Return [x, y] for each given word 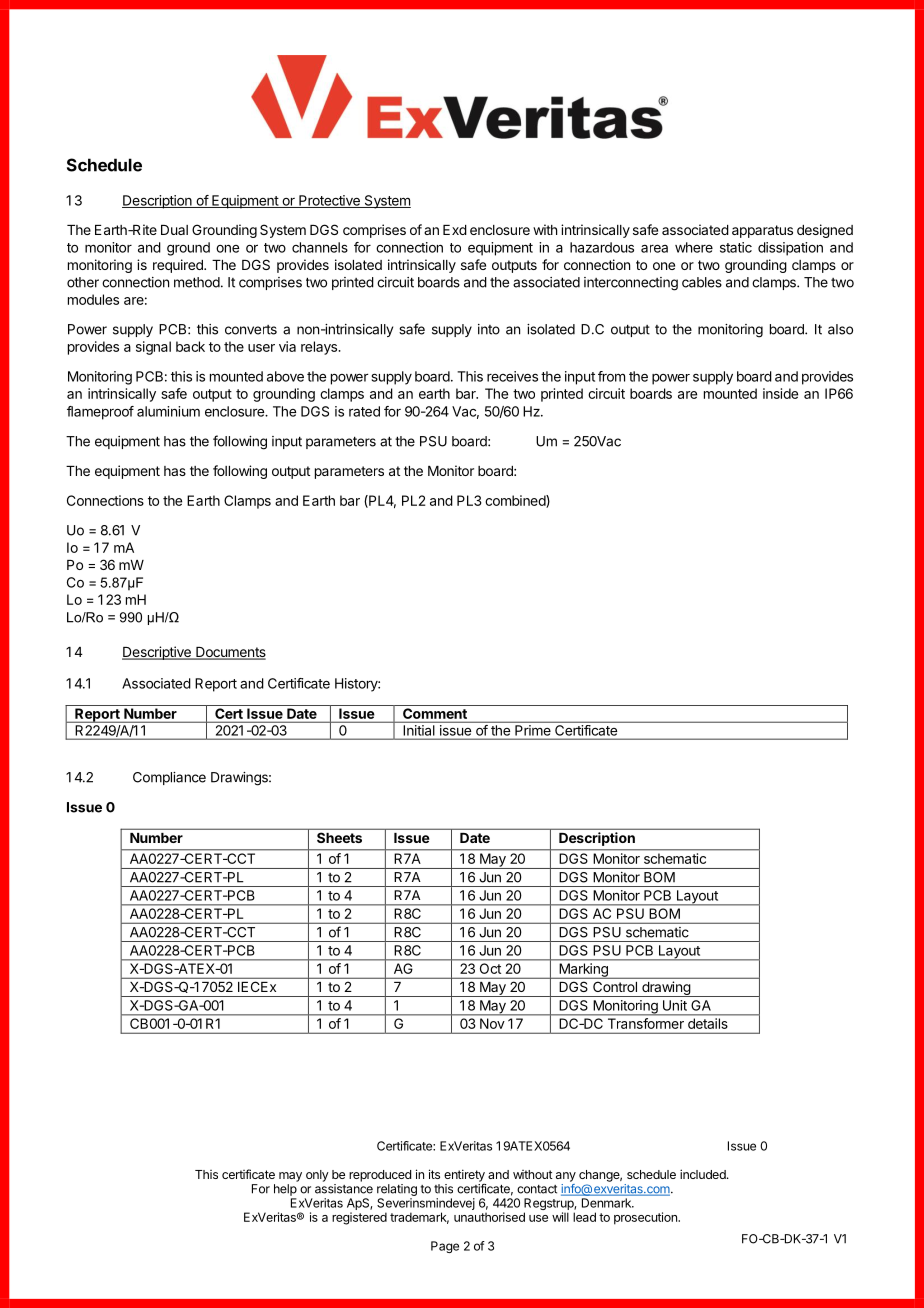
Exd [455, 230]
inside [780, 393]
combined [516, 501]
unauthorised [489, 1217]
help [285, 1190]
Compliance [169, 778]
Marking [583, 971]
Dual [174, 230]
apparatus [762, 231]
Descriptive [157, 653]
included [704, 1174]
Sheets [339, 838]
